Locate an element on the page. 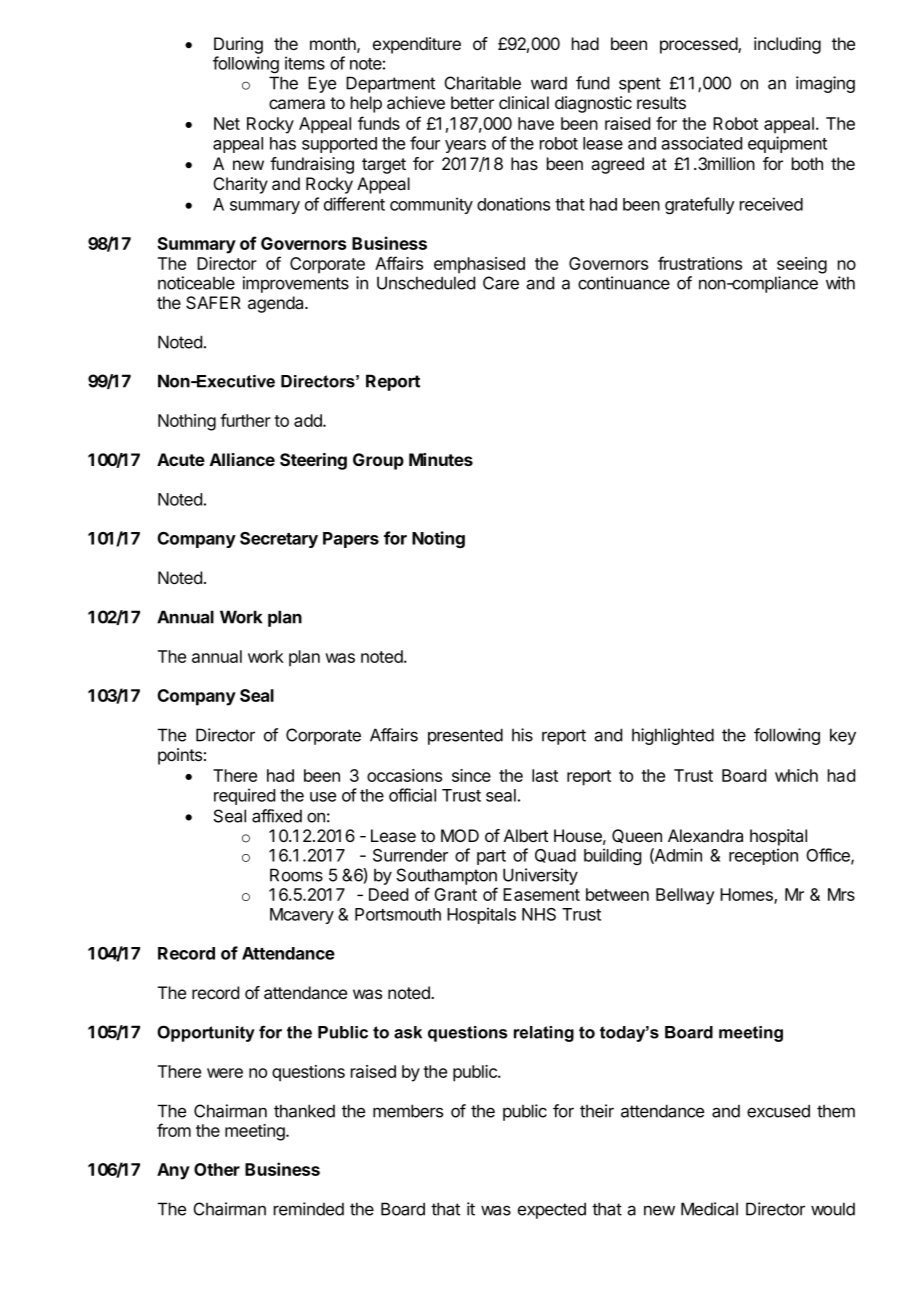 The height and width of the page is (1308, 924). Medical is located at coordinates (709, 1209).
